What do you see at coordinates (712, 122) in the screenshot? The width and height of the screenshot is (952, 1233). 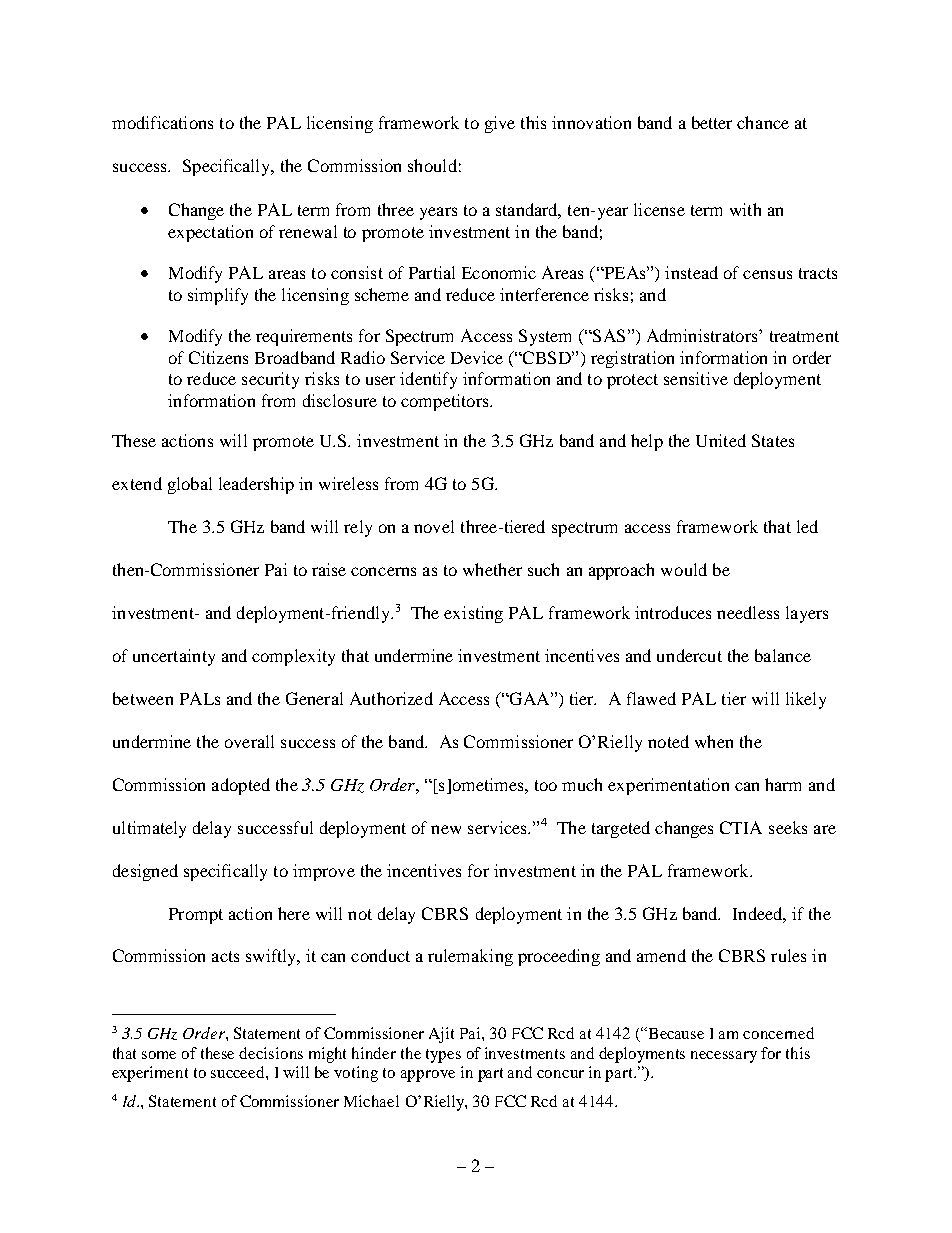 I see `better` at bounding box center [712, 122].
